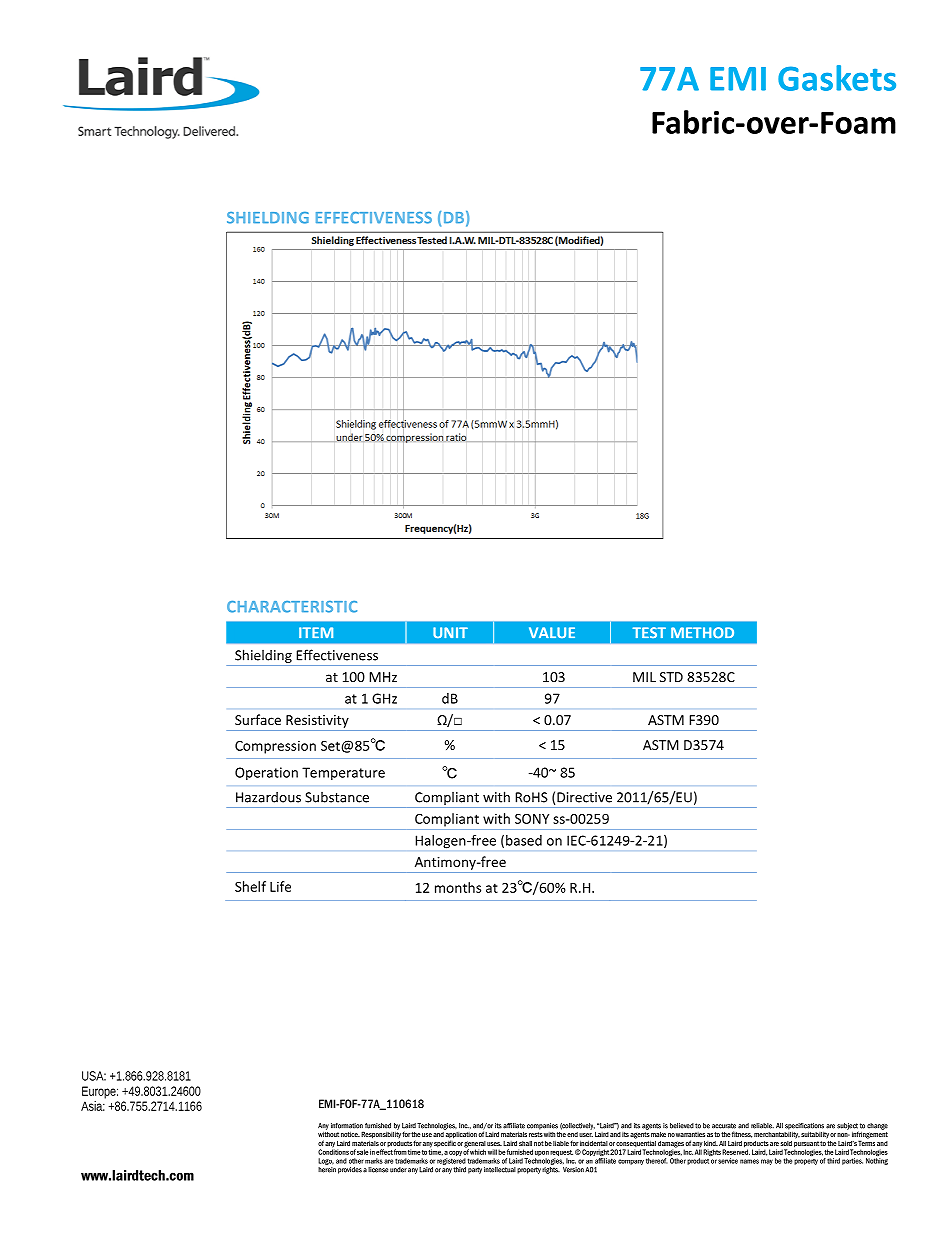 Image resolution: width=952 pixels, height=1233 pixels. I want to click on Asia, so click(92, 1106).
